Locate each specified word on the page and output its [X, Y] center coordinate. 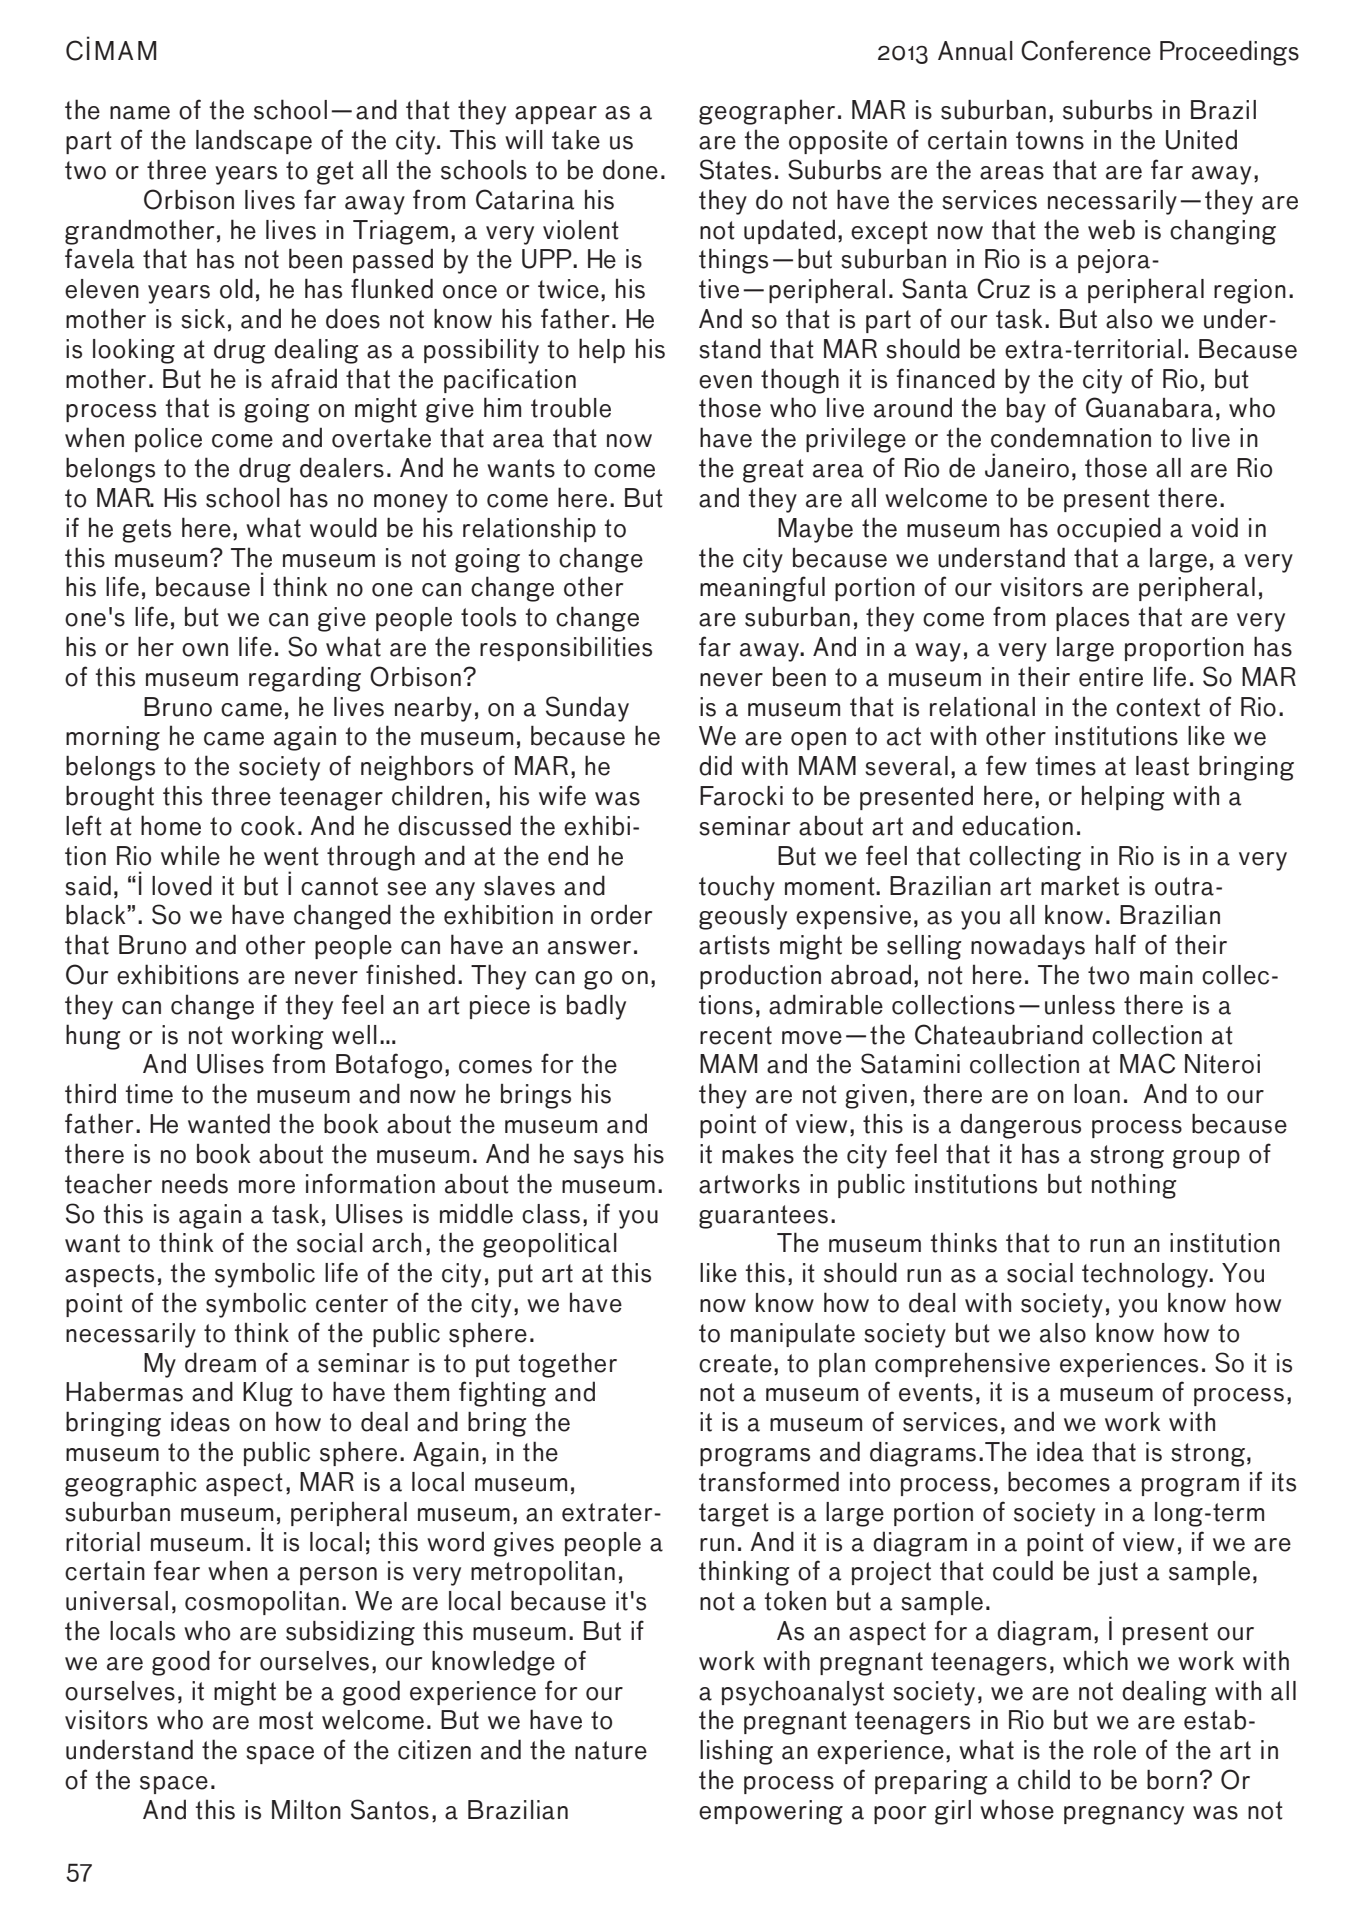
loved [182, 885]
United [1201, 139]
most [286, 1720]
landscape [254, 141]
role [1115, 1750]
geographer [767, 112]
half [1116, 944]
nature [611, 1750]
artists [734, 945]
